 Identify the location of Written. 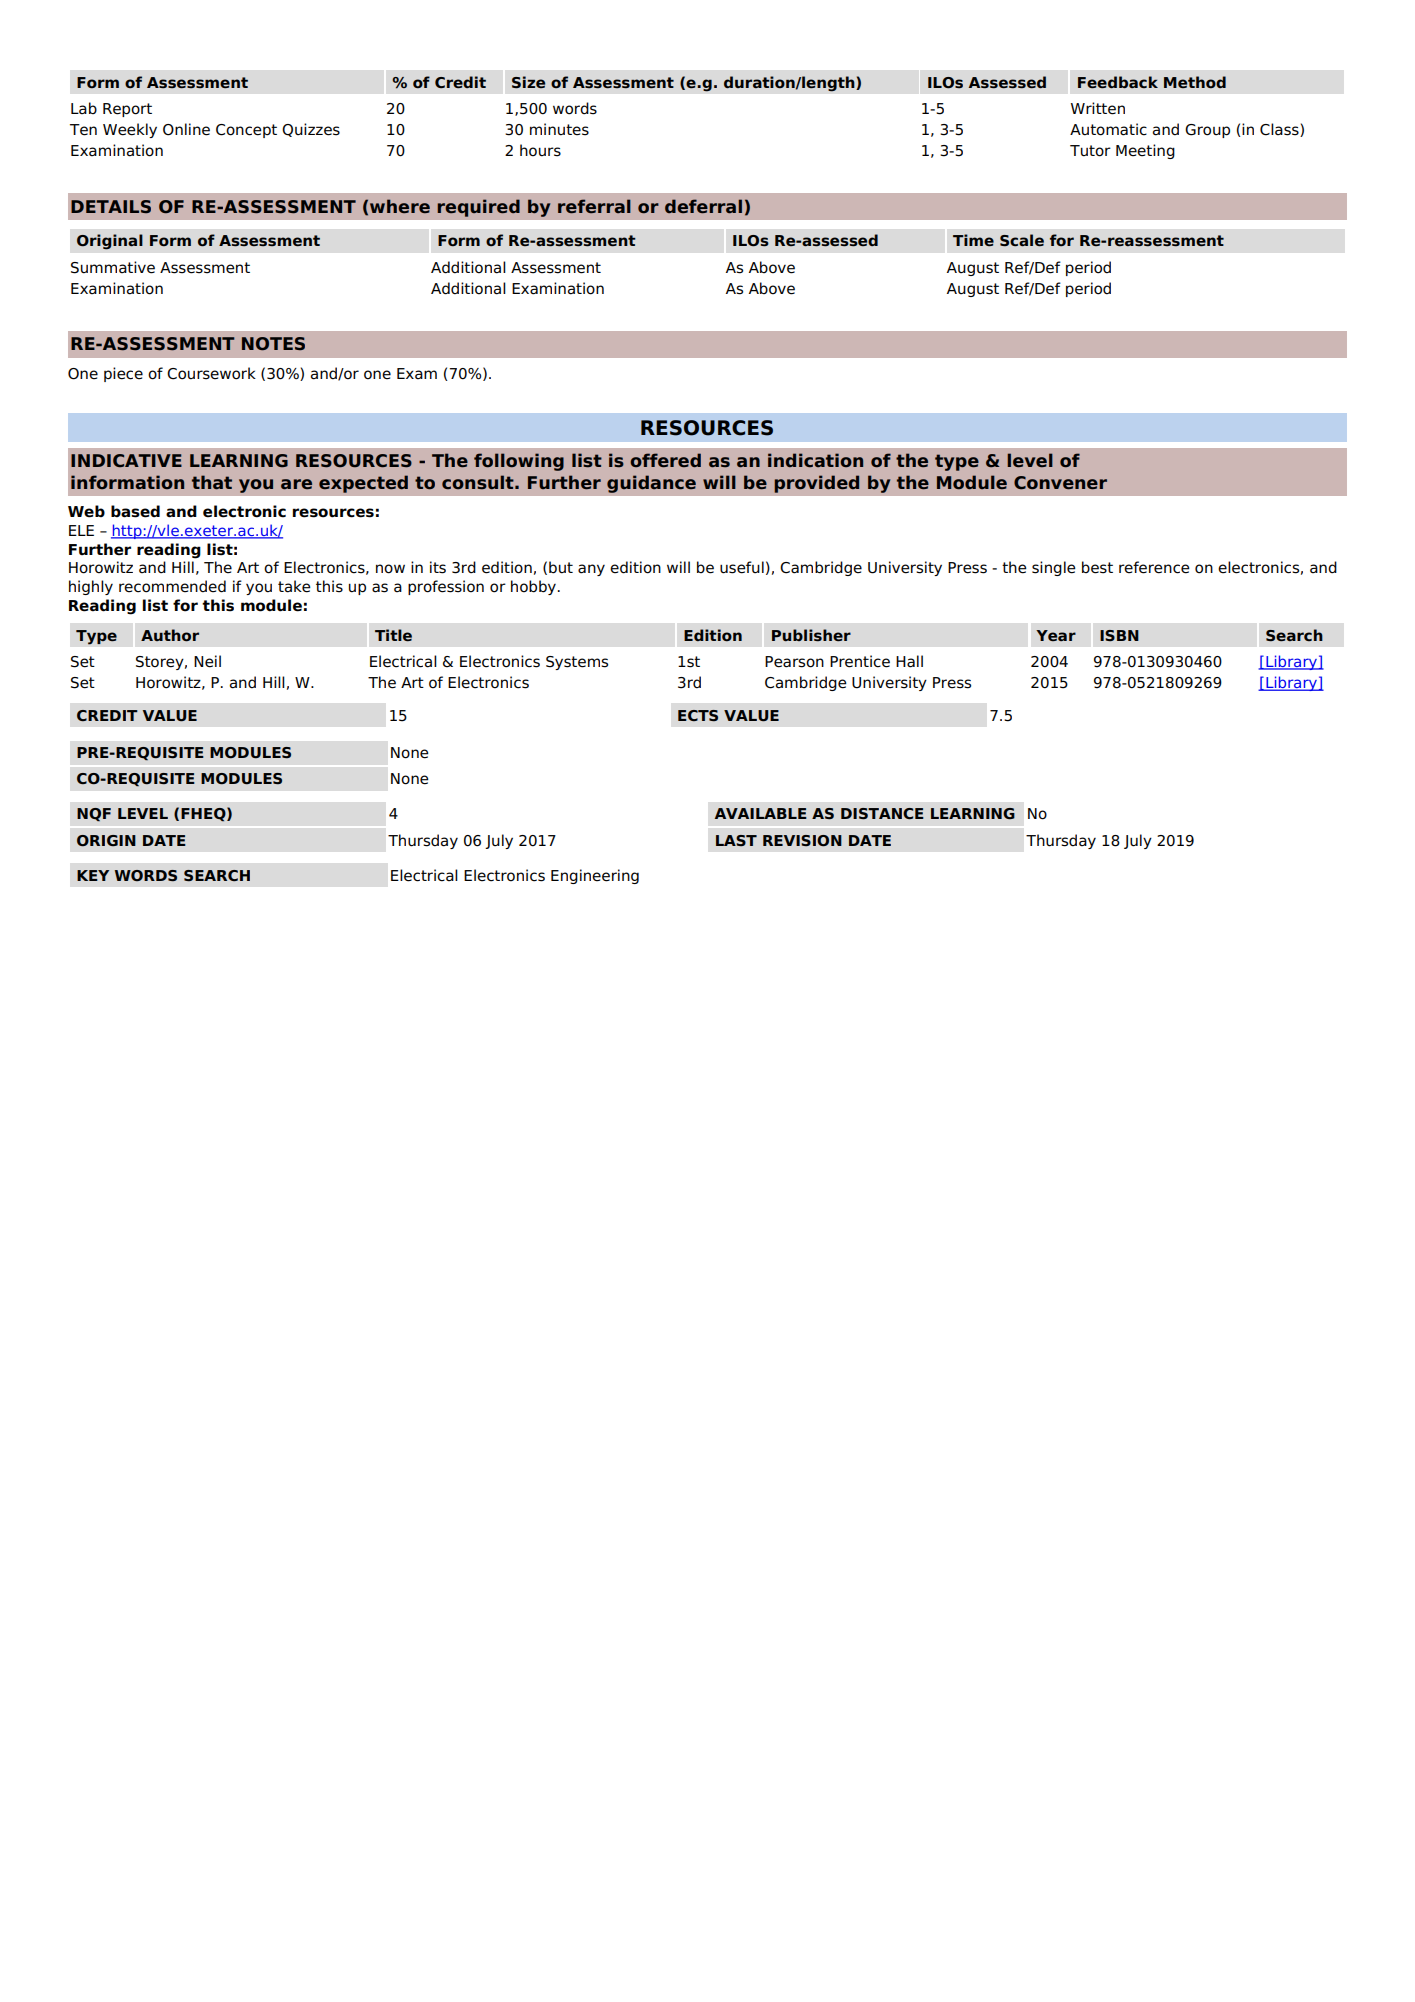
(1098, 108).
